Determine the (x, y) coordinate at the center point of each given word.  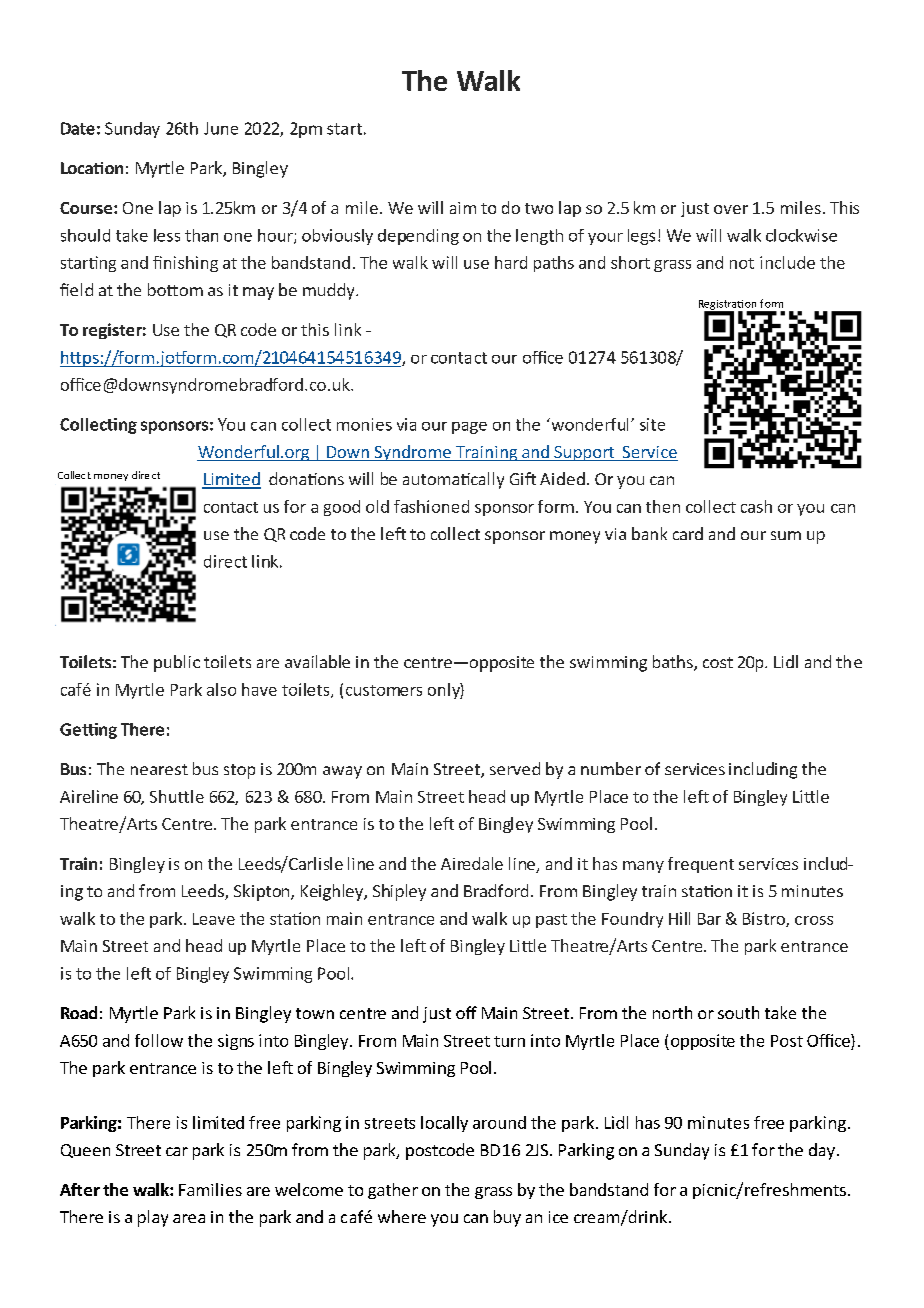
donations (306, 478)
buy (507, 1218)
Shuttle (177, 796)
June (221, 128)
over (731, 209)
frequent (701, 865)
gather (393, 1191)
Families (210, 1189)
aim (463, 208)
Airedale (472, 863)
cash (756, 506)
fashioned (431, 506)
